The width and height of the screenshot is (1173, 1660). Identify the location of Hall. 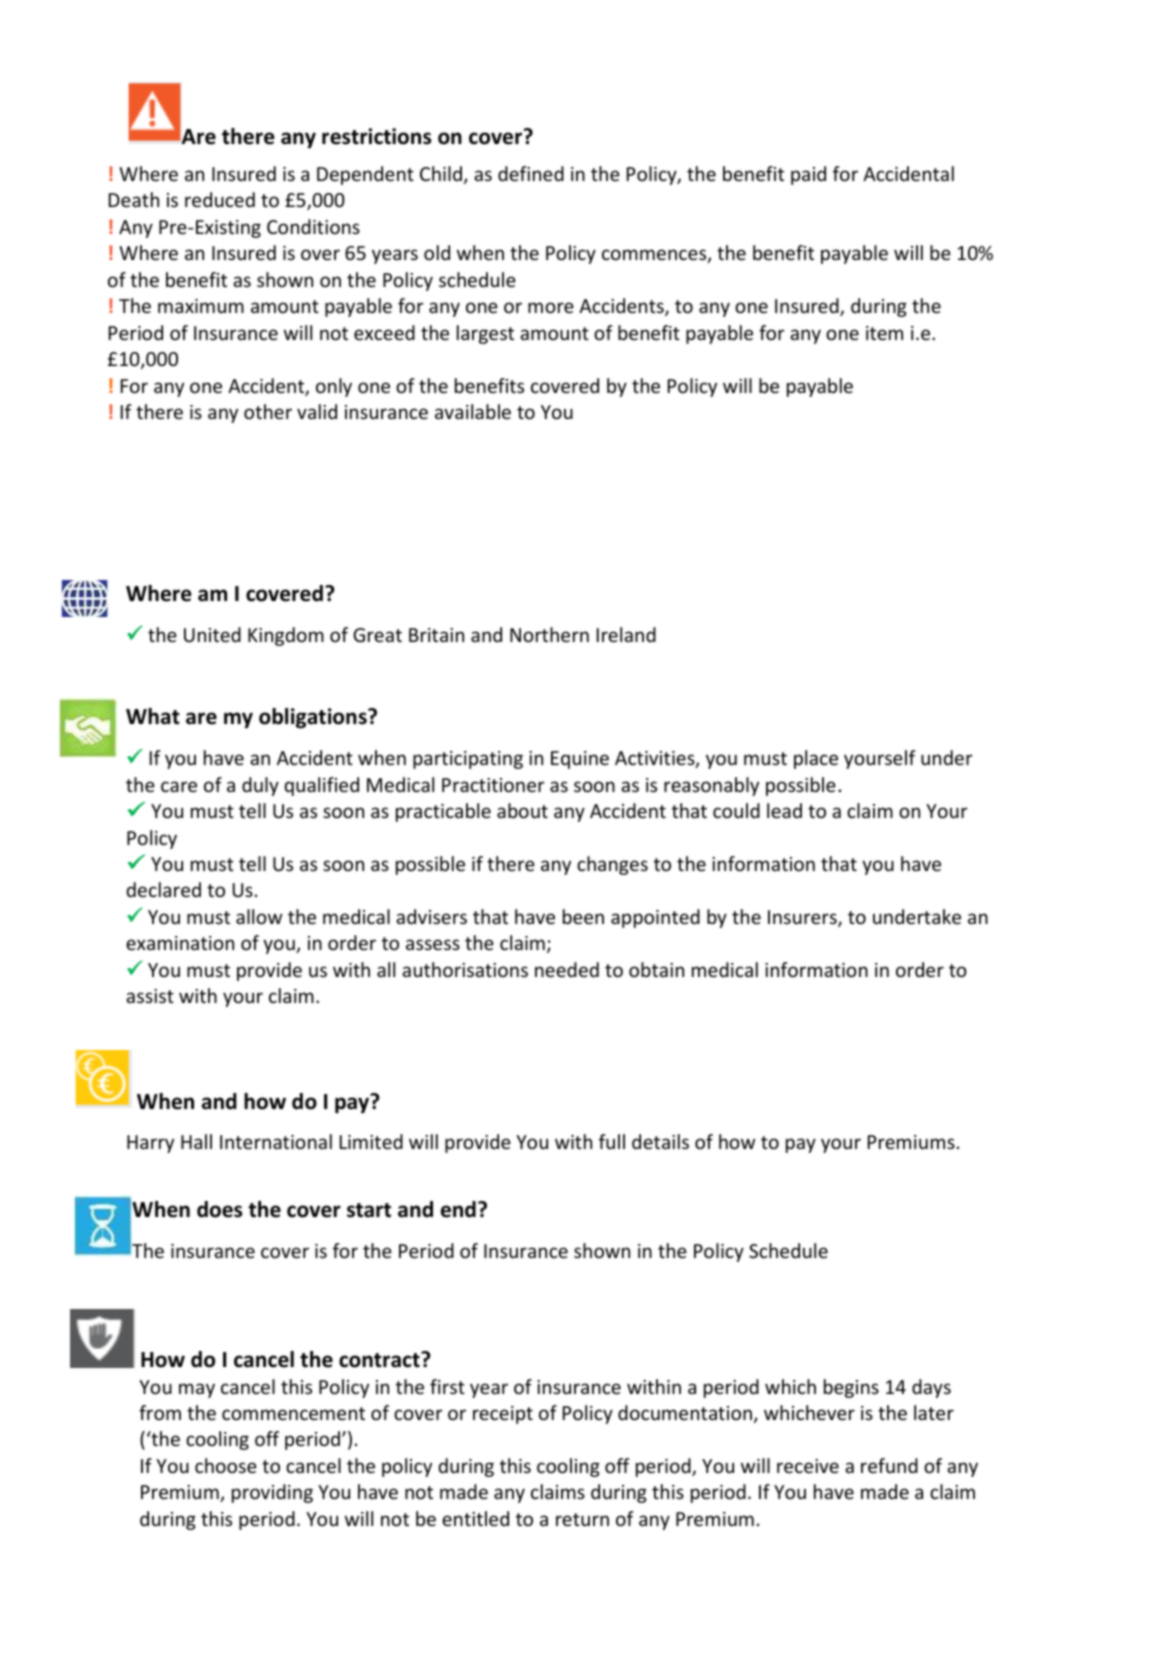
(196, 1141).
